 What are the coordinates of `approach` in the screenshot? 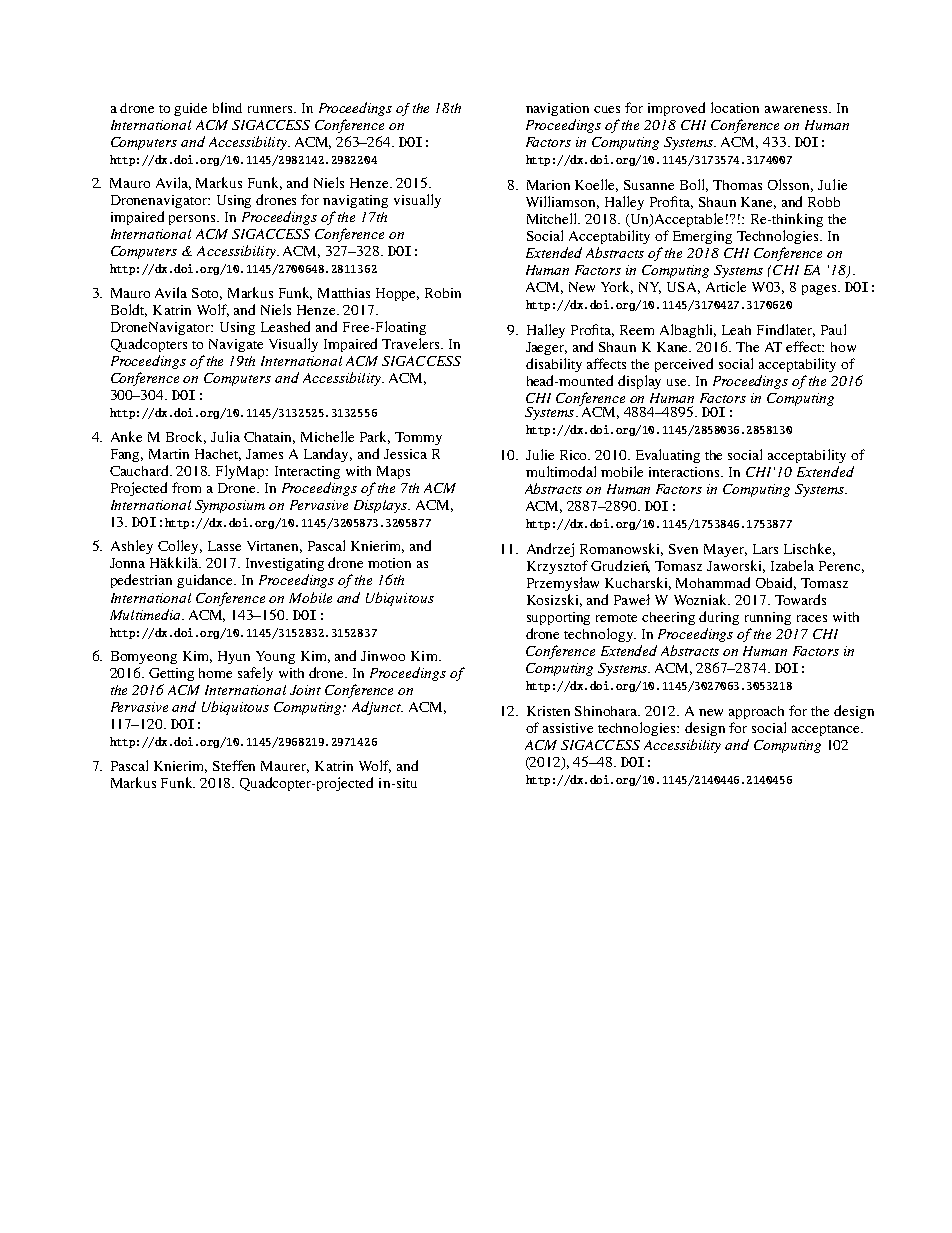 It's located at (756, 712).
